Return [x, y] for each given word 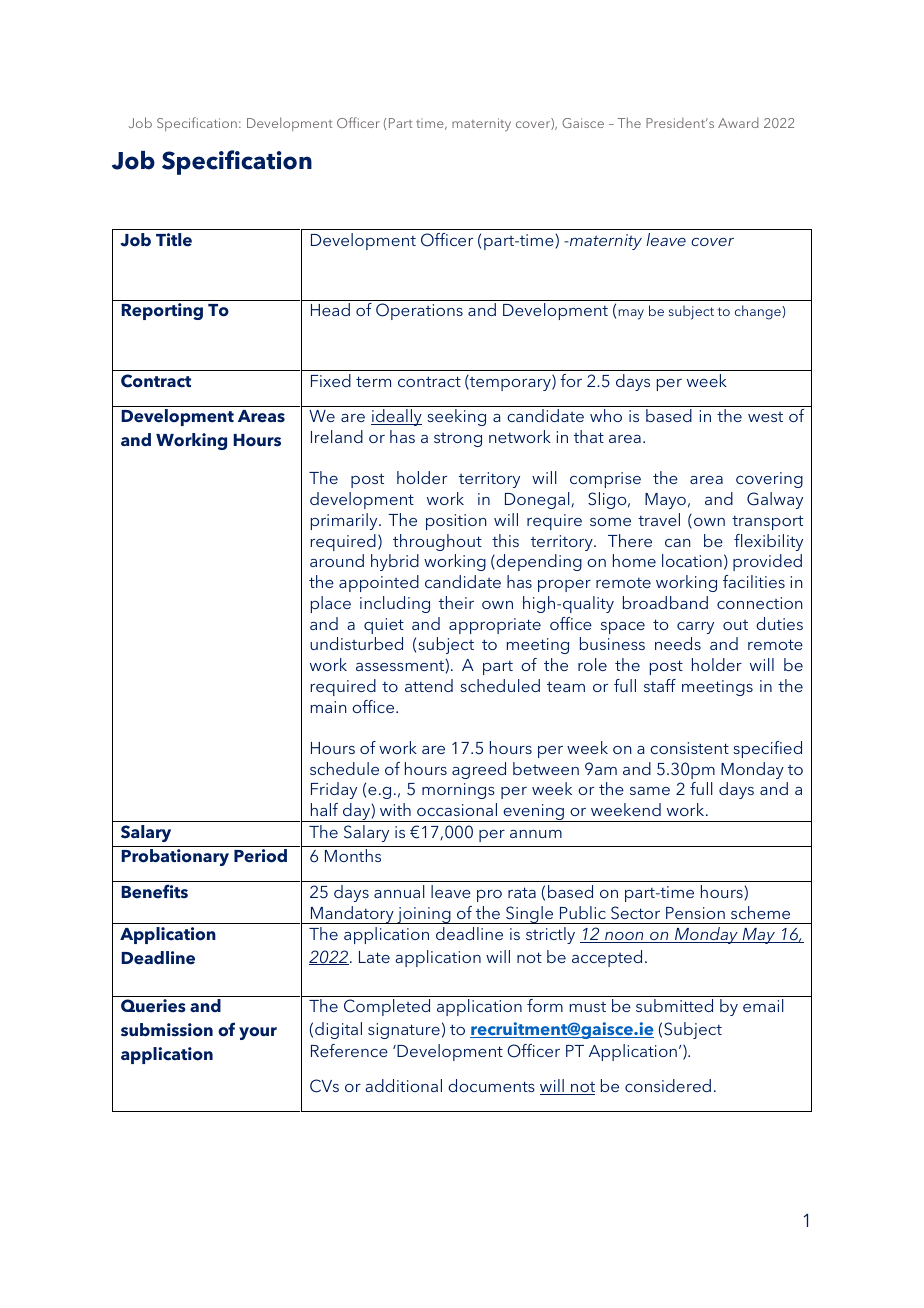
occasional [457, 809]
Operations [419, 311]
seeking [456, 417]
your [258, 1033]
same [650, 791]
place [331, 604]
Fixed [331, 380]
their [456, 602]
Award [738, 123]
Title [174, 240]
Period [260, 856]
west [765, 417]
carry [695, 628]
